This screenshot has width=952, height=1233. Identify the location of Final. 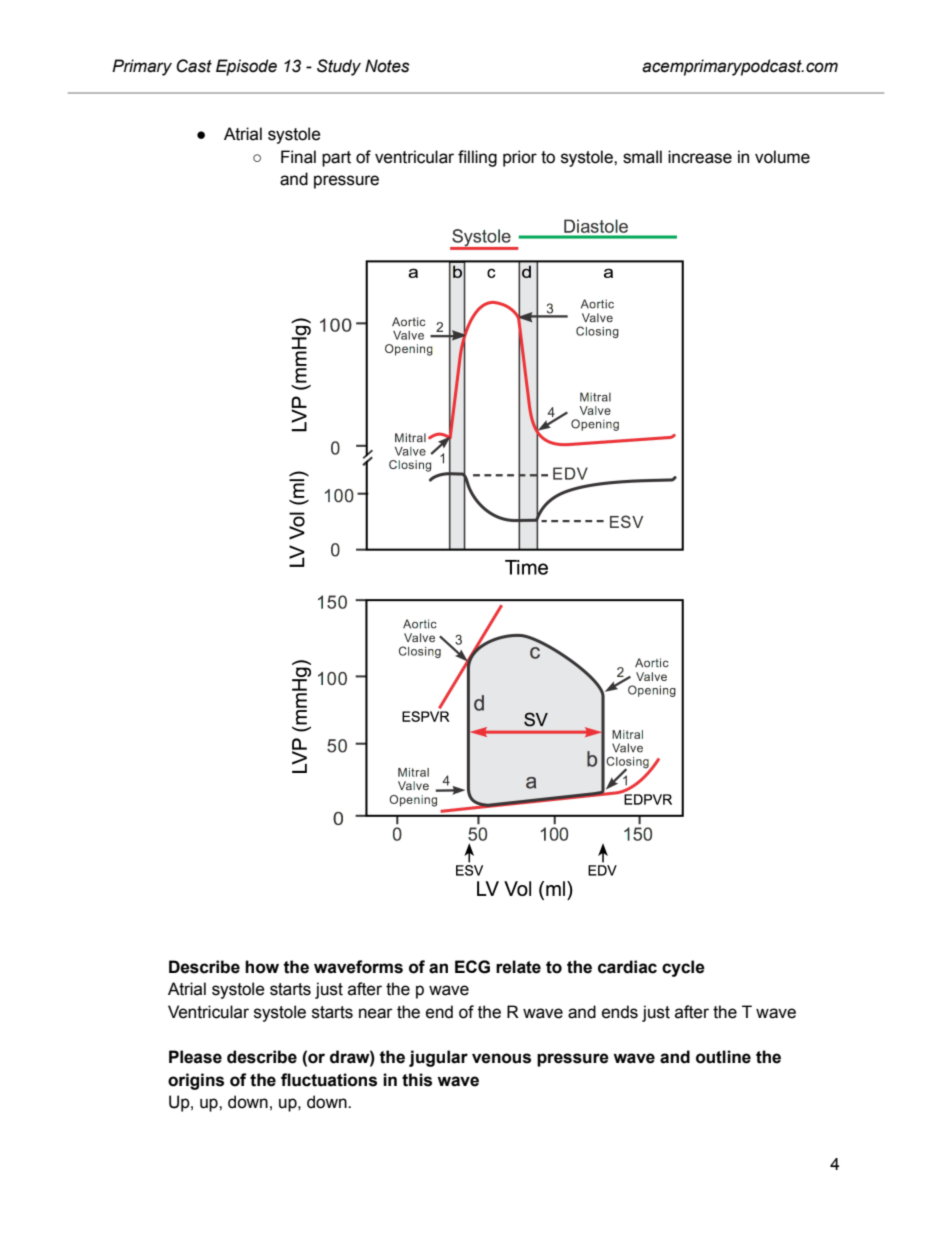
(298, 157).
